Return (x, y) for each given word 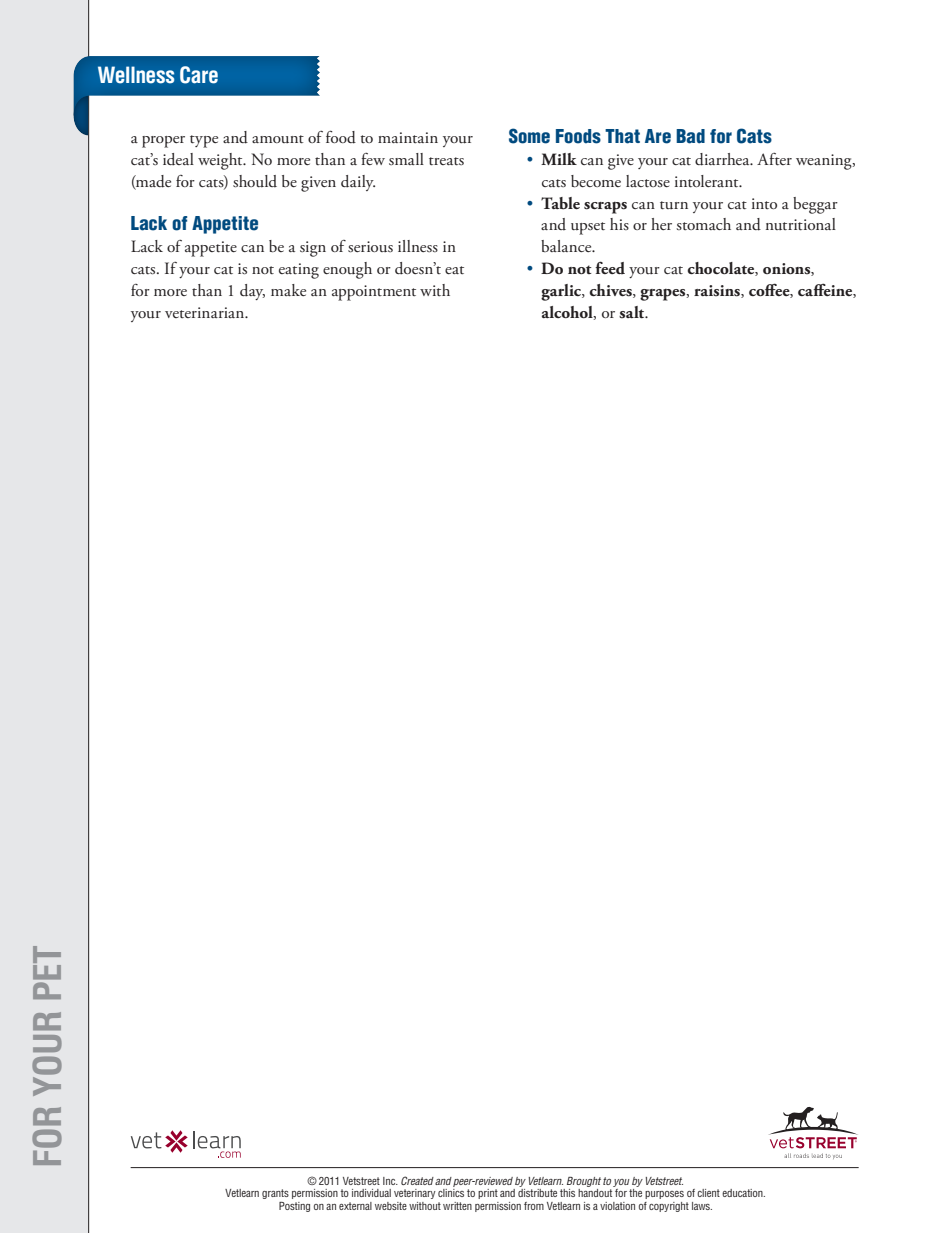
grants (275, 1194)
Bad (690, 136)
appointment (374, 293)
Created (417, 1180)
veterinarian (206, 312)
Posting (294, 1207)
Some (529, 136)
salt (633, 312)
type (204, 141)
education (743, 1193)
